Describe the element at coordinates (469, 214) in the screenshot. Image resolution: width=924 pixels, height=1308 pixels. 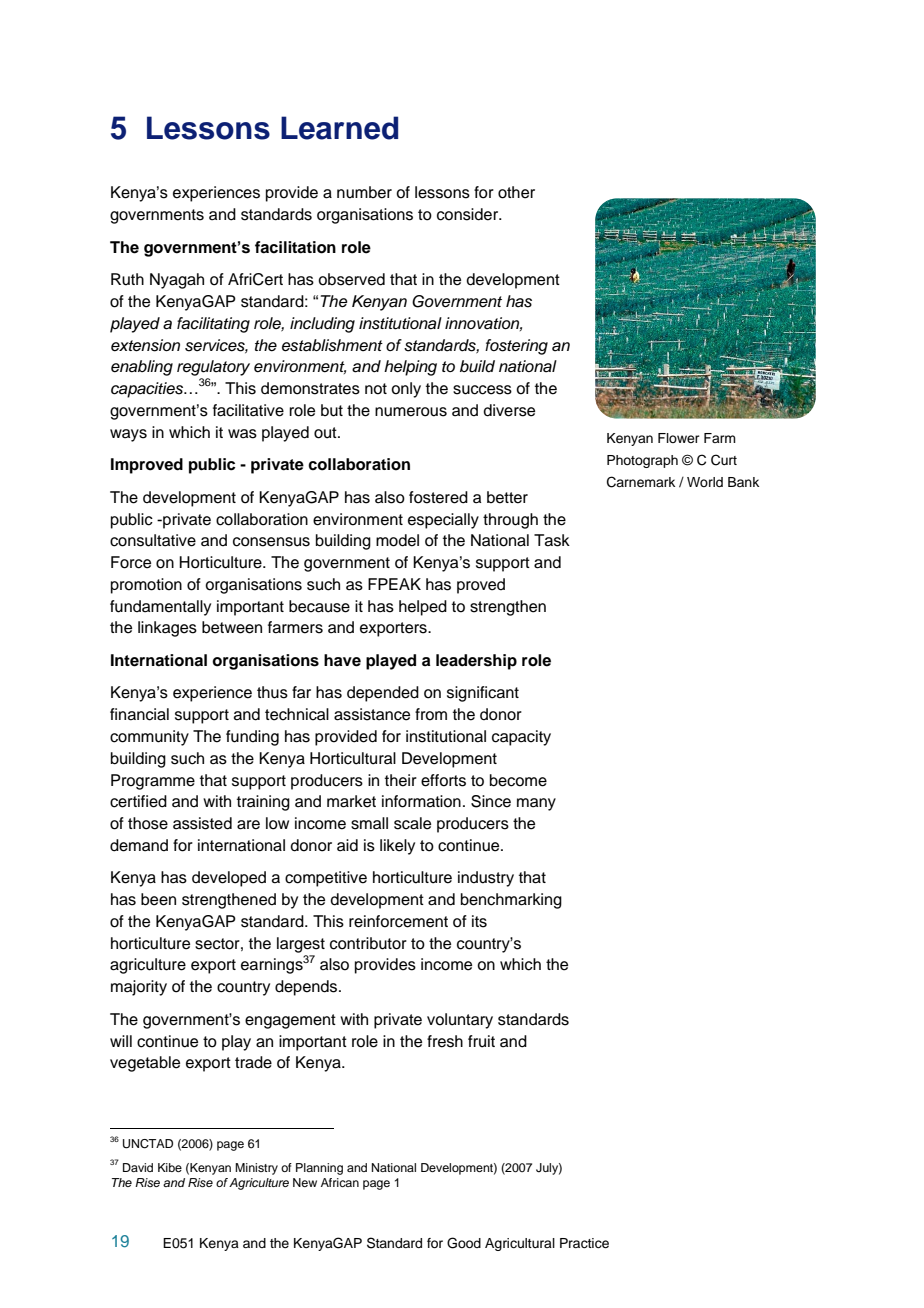
I see `consider` at that location.
